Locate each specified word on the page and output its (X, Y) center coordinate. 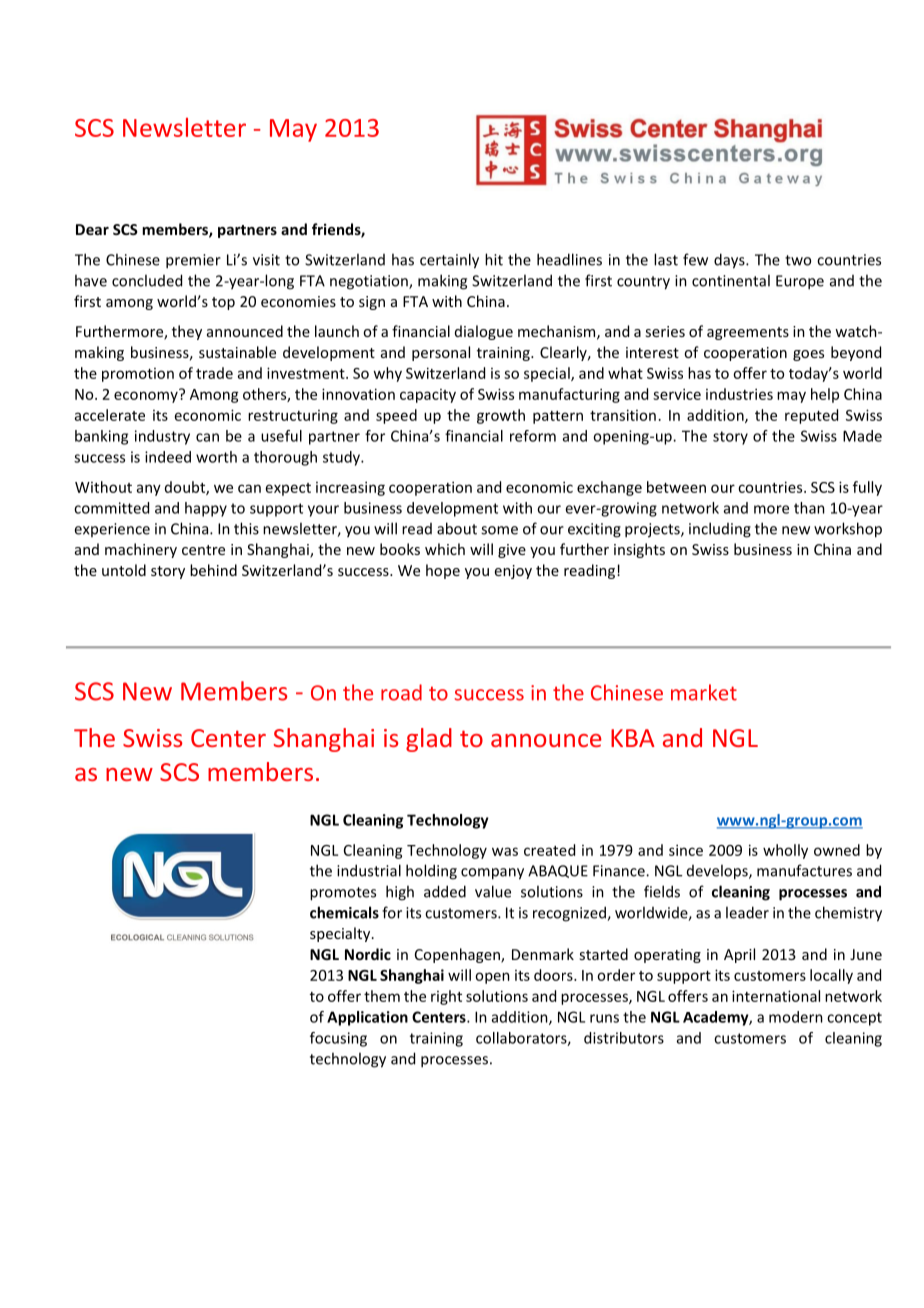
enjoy (513, 572)
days (730, 261)
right (446, 997)
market (704, 692)
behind (213, 570)
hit (494, 259)
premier (193, 261)
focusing (338, 1039)
